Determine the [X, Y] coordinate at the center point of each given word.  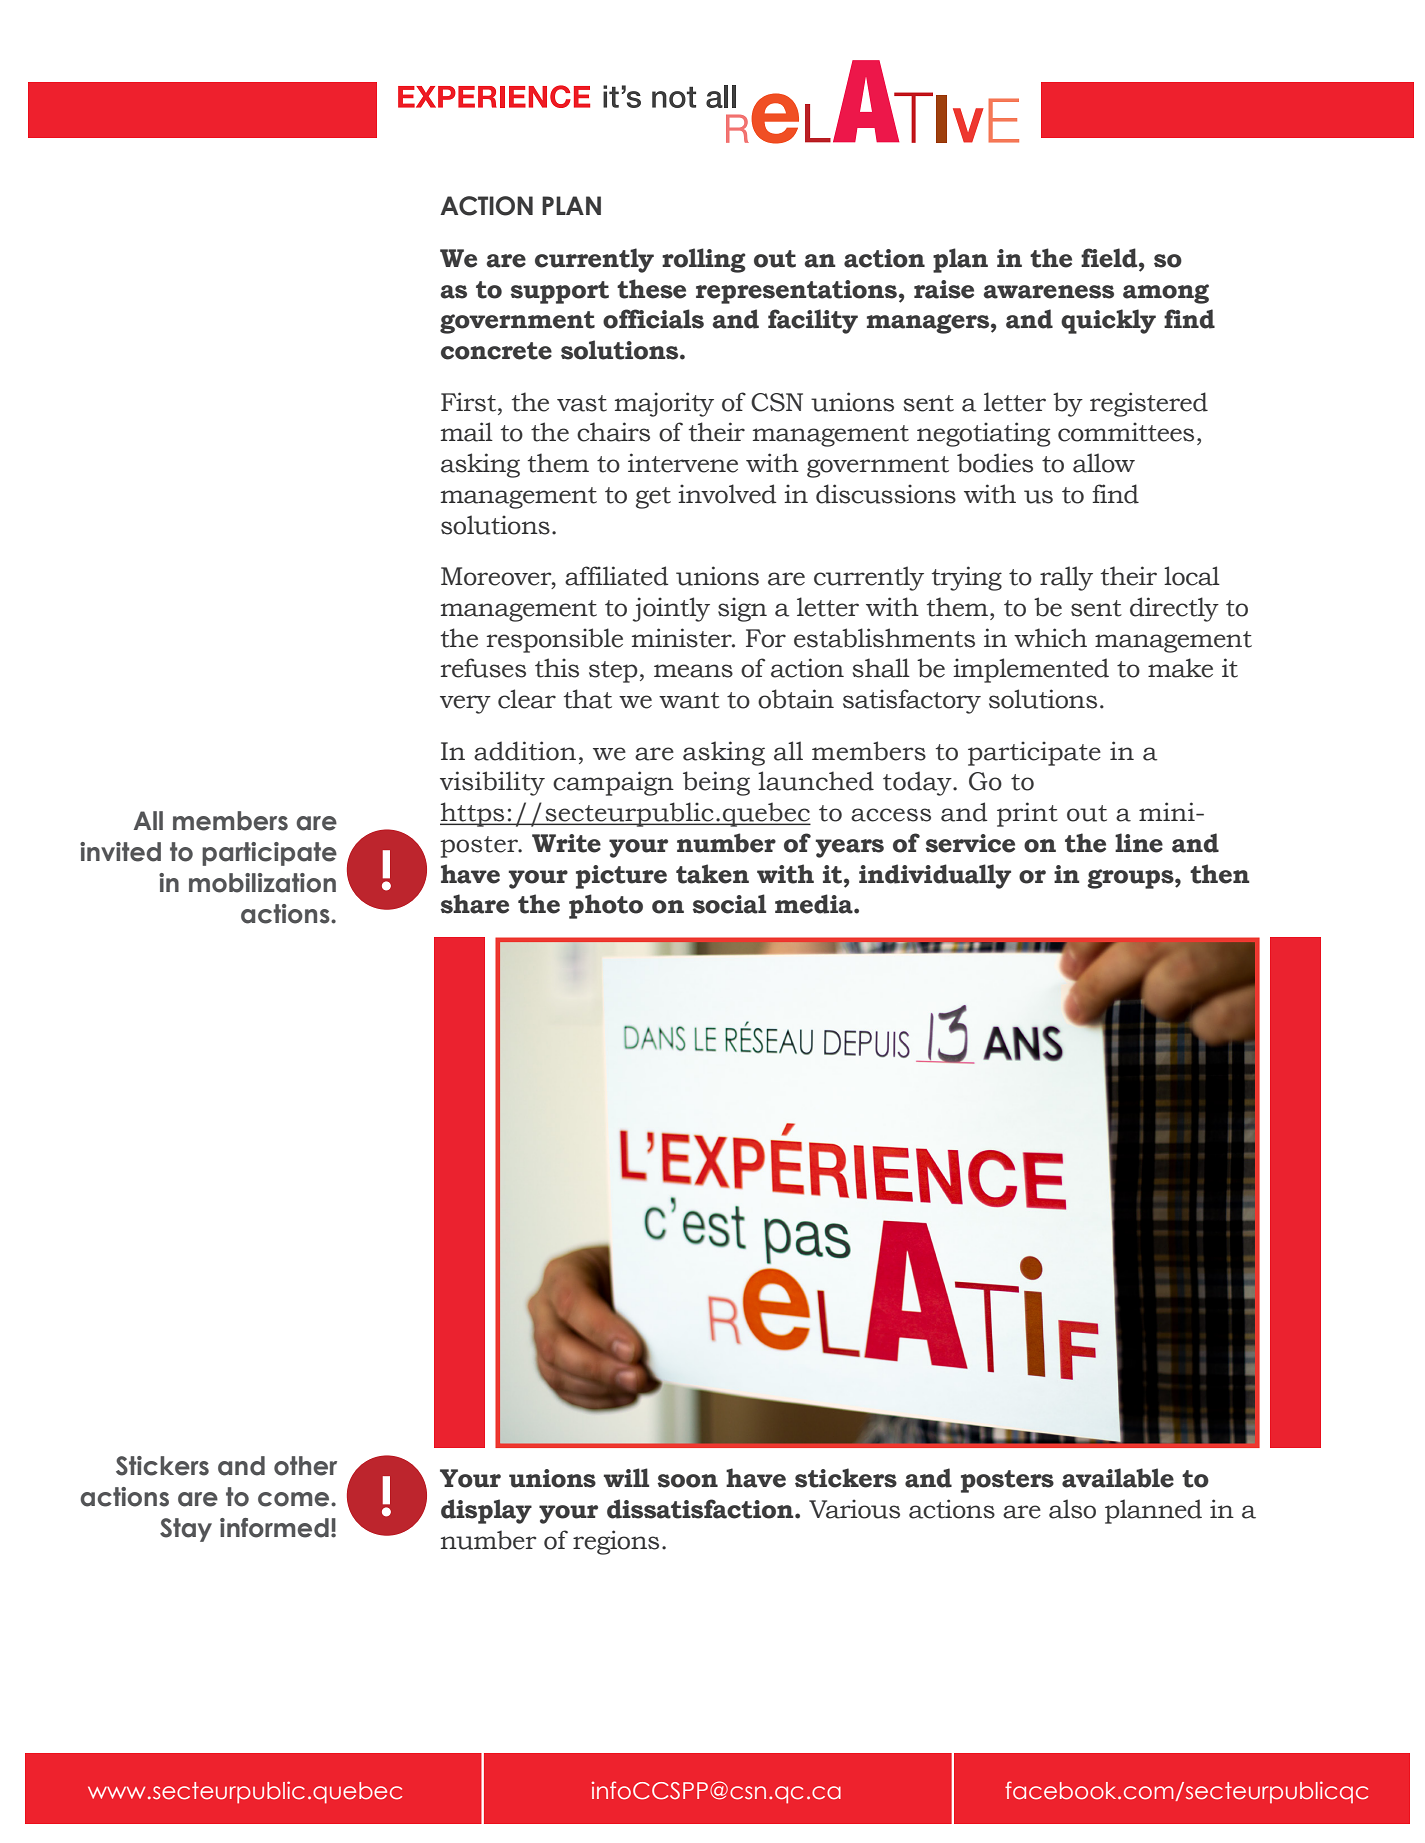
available [1118, 1478]
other [305, 1466]
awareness [1048, 292]
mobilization [262, 883]
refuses [483, 668]
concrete [496, 351]
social [729, 904]
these [651, 289]
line [1139, 843]
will [626, 1477]
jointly [671, 609]
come [295, 1499]
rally [1066, 578]
